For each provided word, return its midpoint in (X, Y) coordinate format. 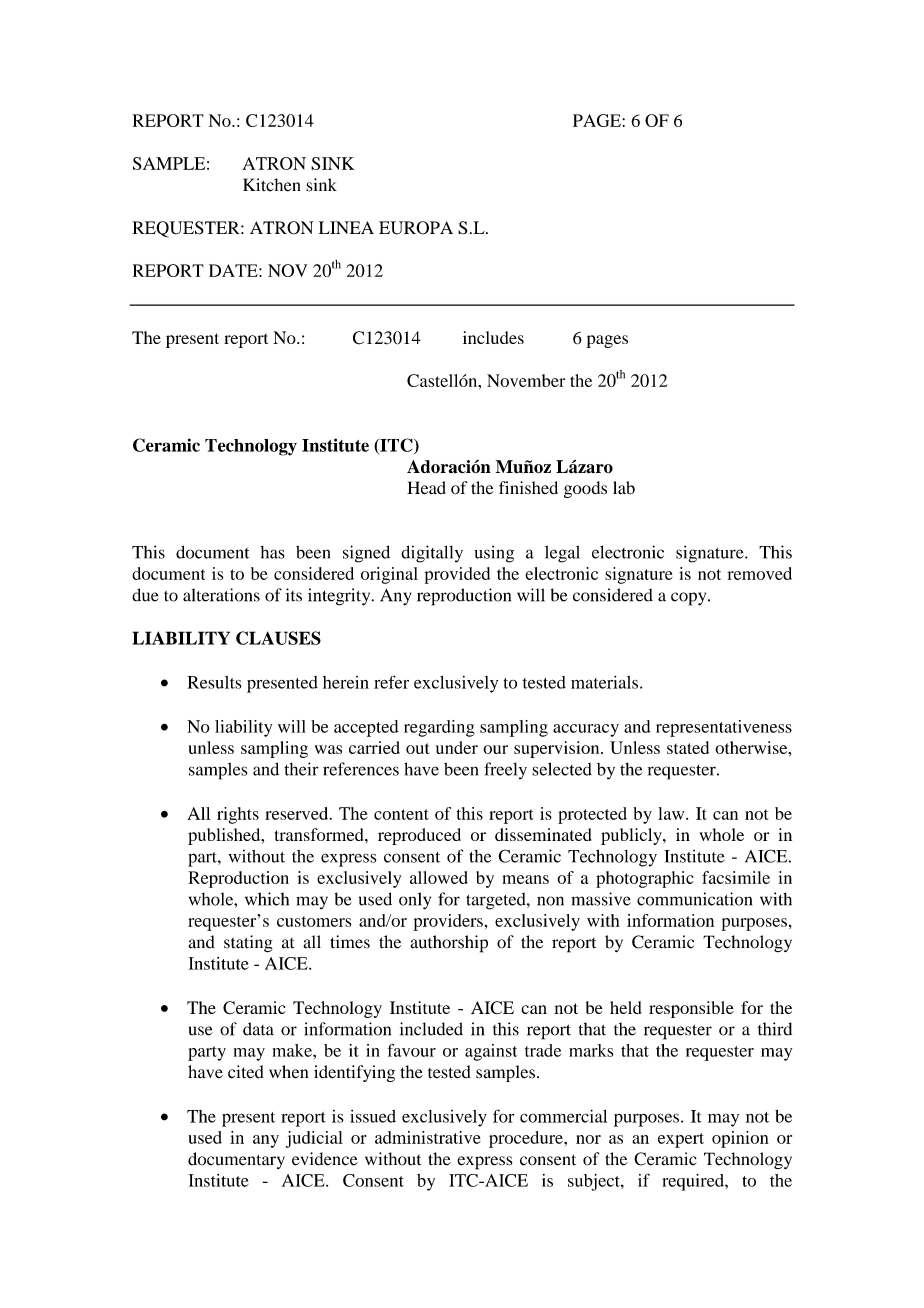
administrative (428, 1137)
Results (214, 682)
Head (426, 488)
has (272, 552)
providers (448, 922)
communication (694, 899)
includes (493, 337)
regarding (439, 728)
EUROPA (416, 228)
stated (688, 747)
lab (624, 488)
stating (248, 944)
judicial (314, 1139)
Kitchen (272, 185)
